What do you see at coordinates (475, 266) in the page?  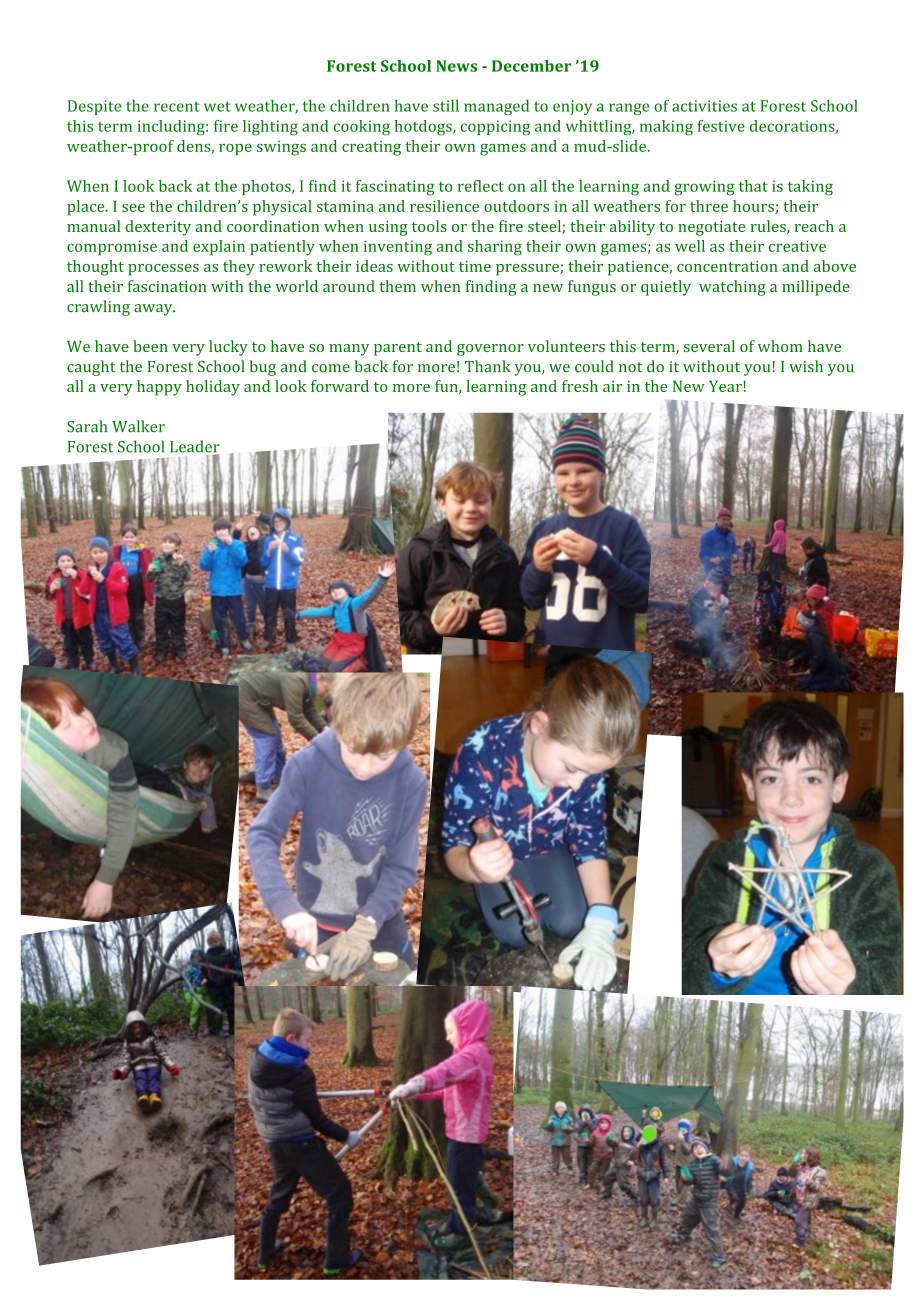 I see `time` at bounding box center [475, 266].
